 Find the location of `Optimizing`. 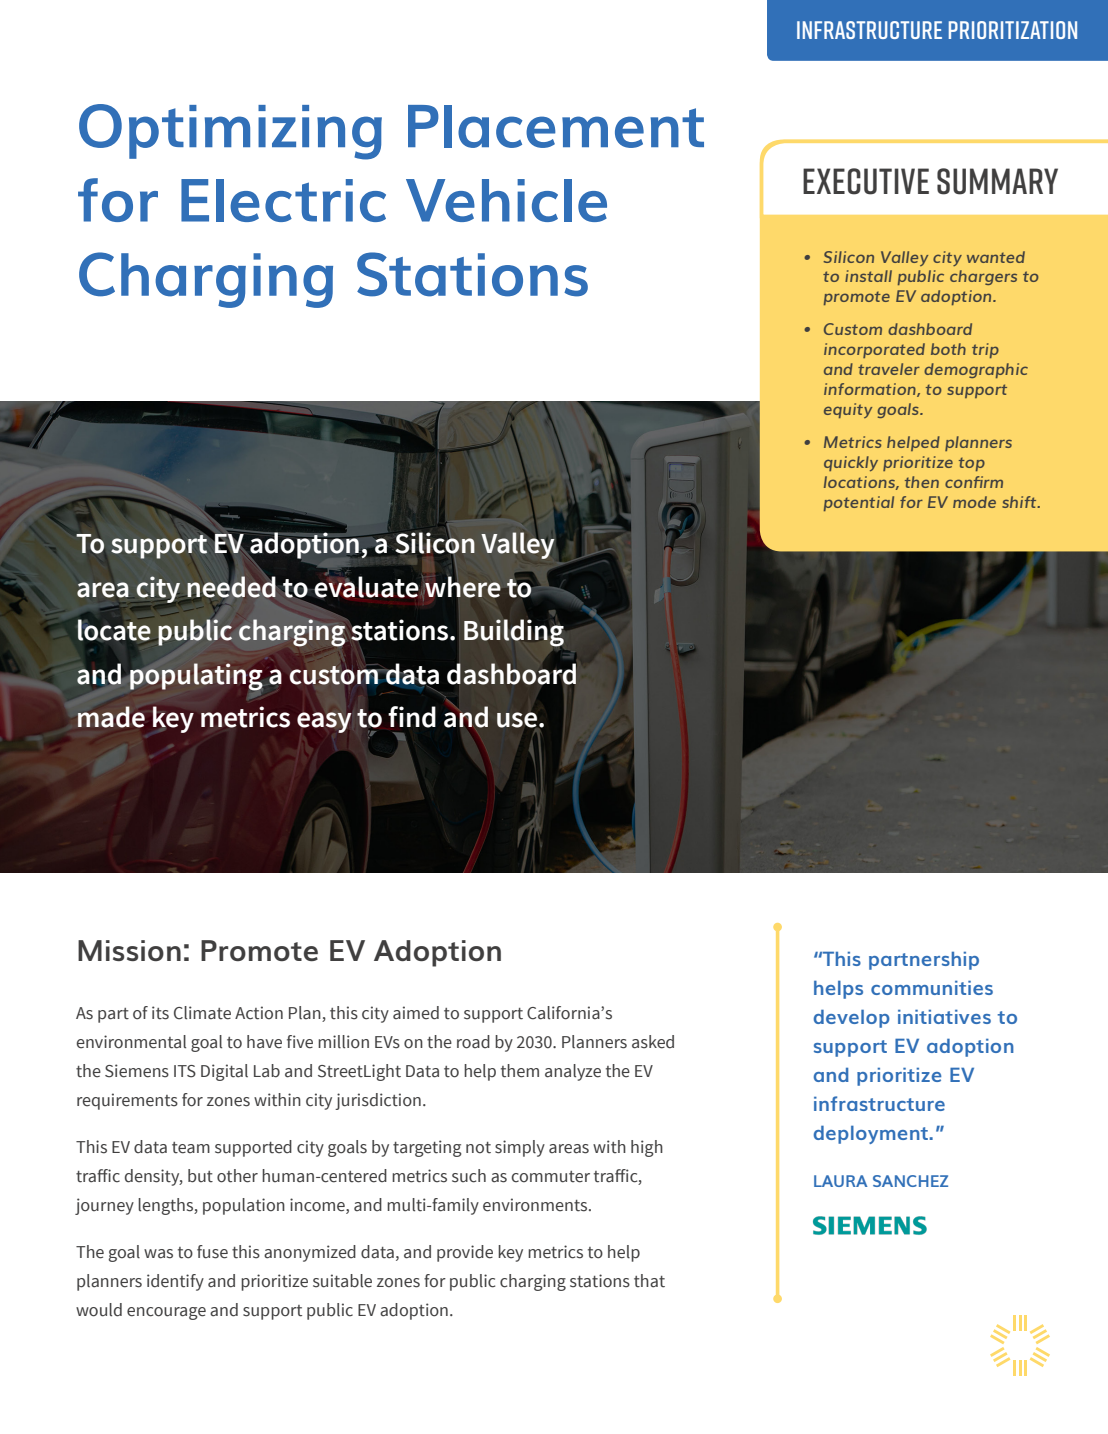

Optimizing is located at coordinates (230, 132).
